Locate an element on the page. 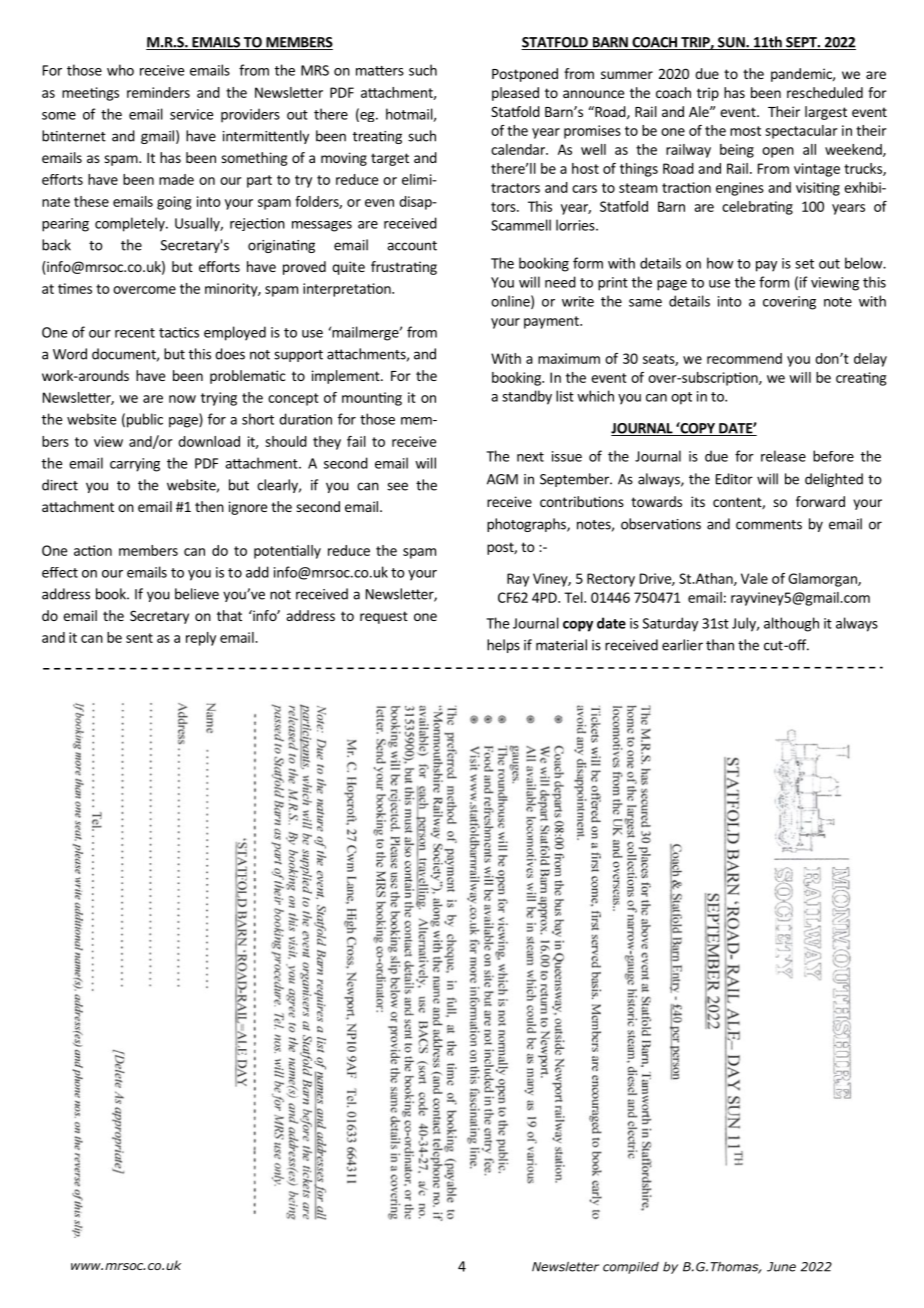 The height and width of the image is (1308, 924). compiled is located at coordinates (631, 1268).
